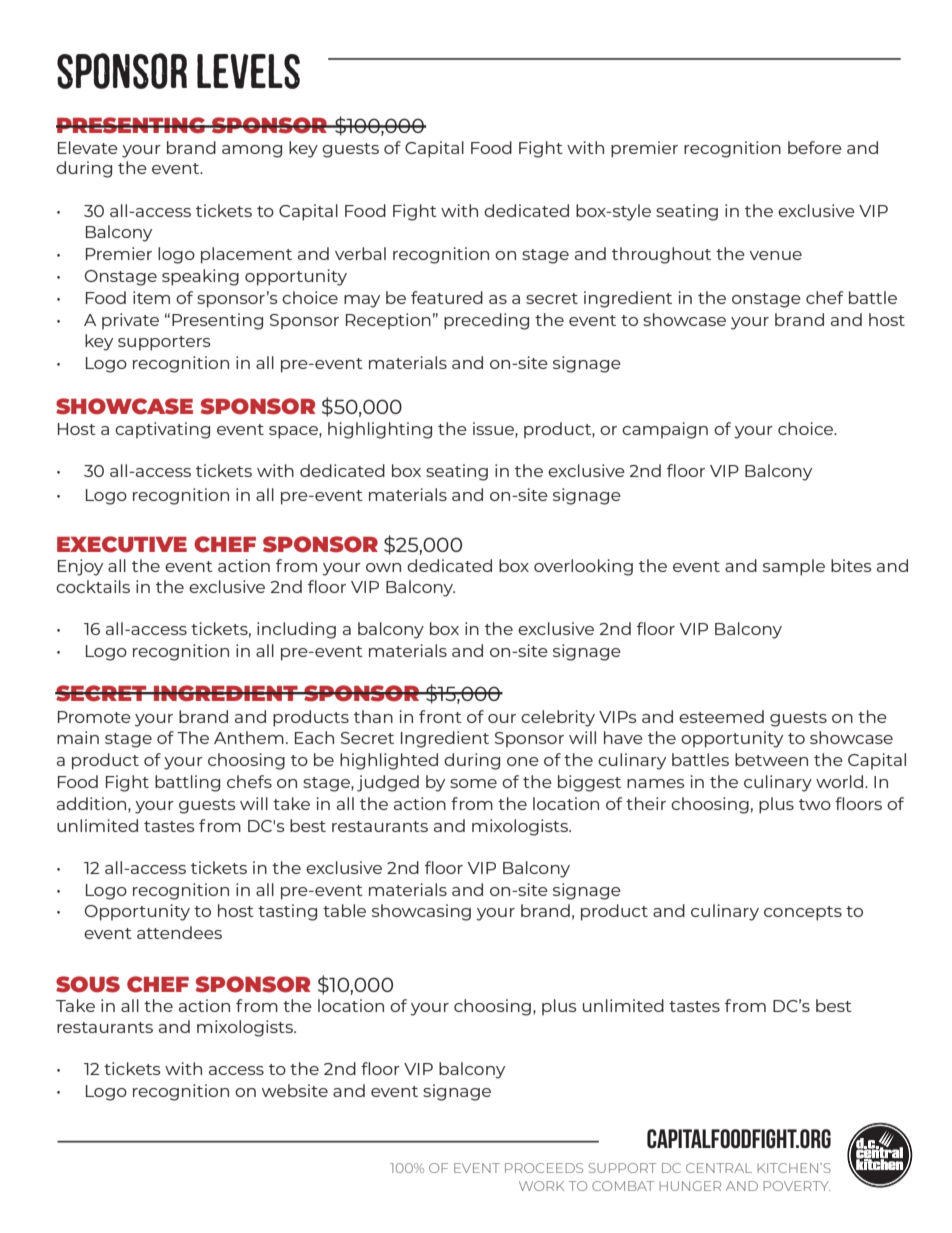 Image resolution: width=952 pixels, height=1233 pixels. Describe the element at coordinates (248, 71) in the screenshot. I see `LEVELS` at that location.
